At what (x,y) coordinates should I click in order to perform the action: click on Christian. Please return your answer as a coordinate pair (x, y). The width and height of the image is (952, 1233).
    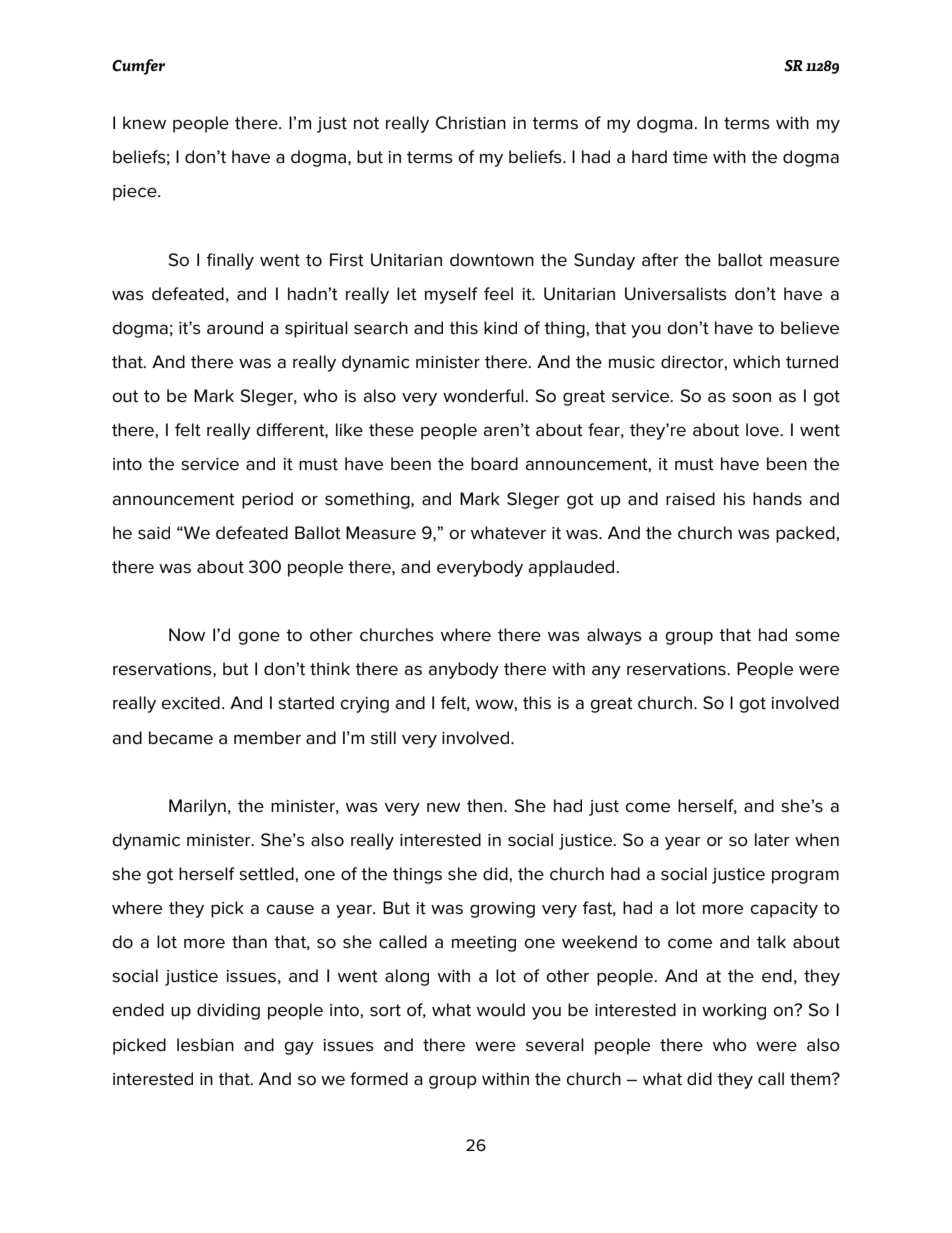
    Looking at the image, I should click on (471, 123).
